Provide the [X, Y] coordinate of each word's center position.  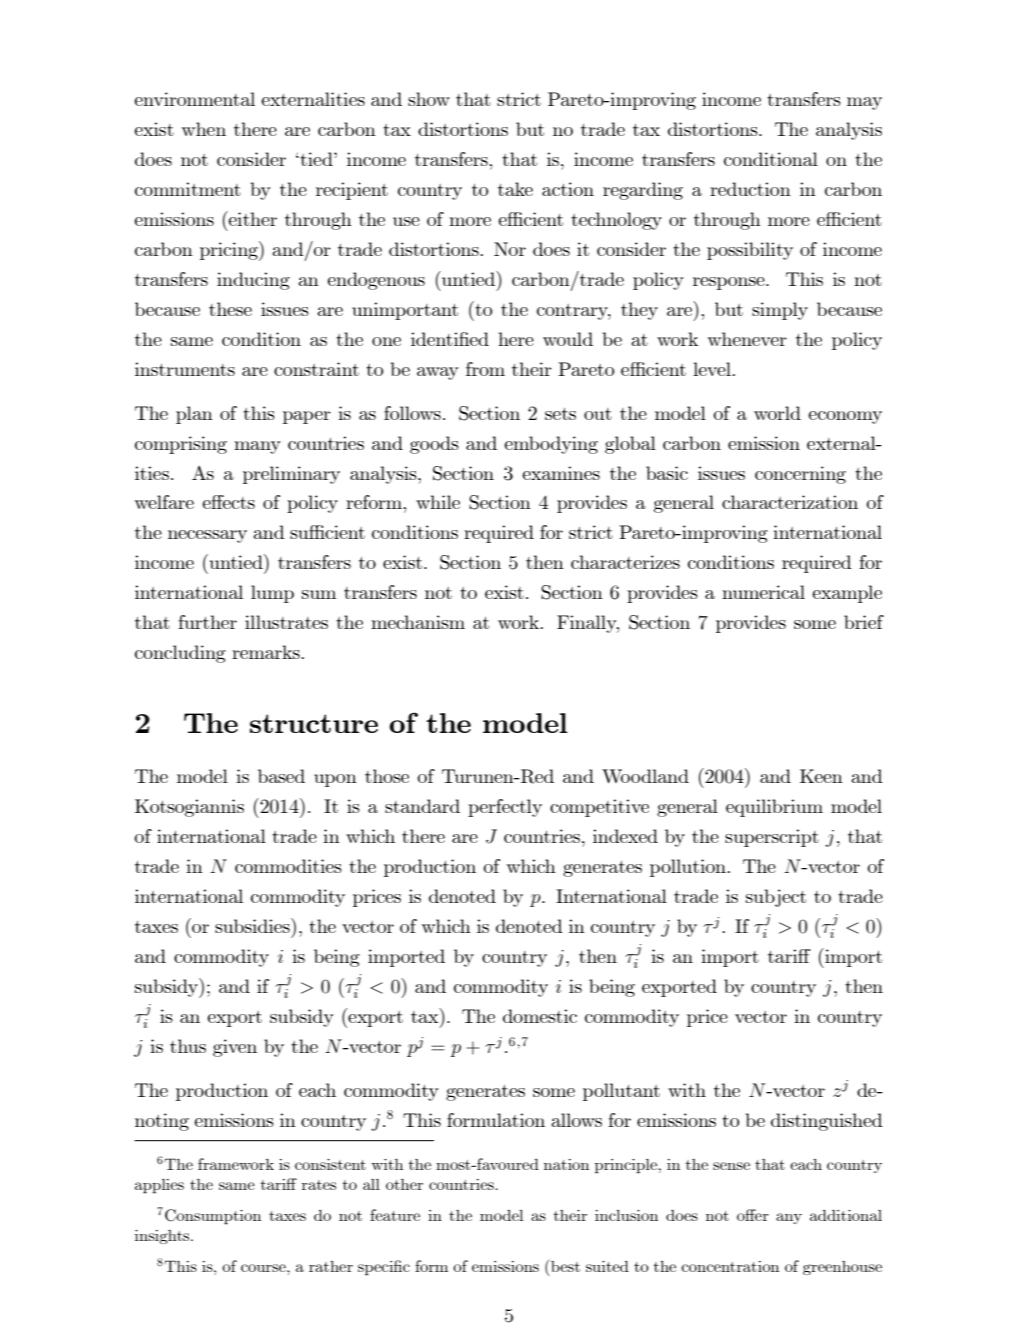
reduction [750, 189]
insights [163, 1237]
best [565, 1266]
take [515, 189]
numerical [763, 592]
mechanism [418, 622]
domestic [540, 1016]
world [777, 413]
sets [560, 414]
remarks [267, 652]
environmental [194, 99]
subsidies [253, 925]
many [257, 447]
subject [776, 898]
